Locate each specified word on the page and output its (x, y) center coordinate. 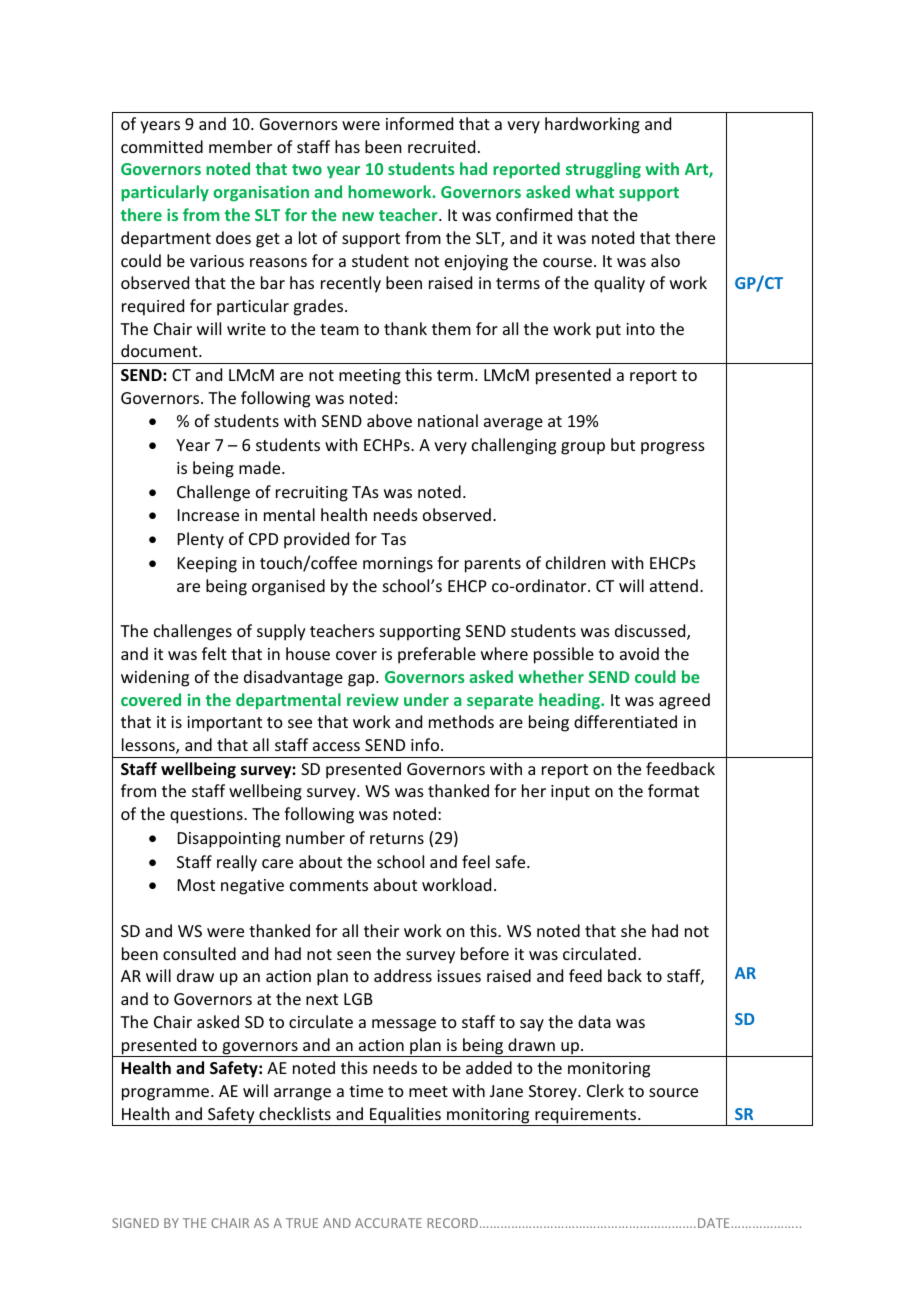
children (575, 562)
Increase (208, 515)
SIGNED (135, 1223)
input (570, 793)
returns (397, 838)
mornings (398, 565)
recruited (441, 146)
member (240, 146)
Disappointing (229, 840)
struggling (603, 170)
